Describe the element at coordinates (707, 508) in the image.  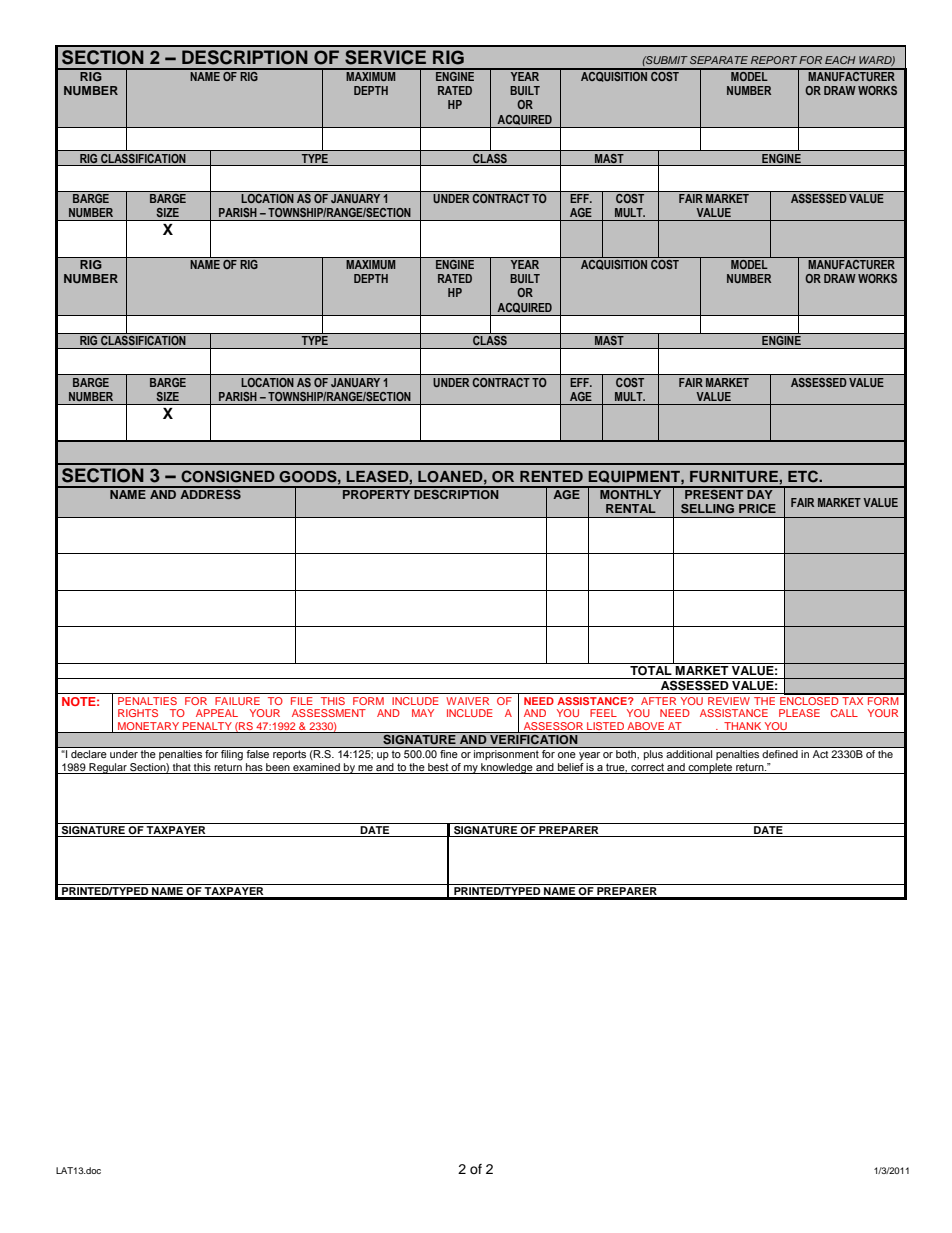
I see `SELLING` at that location.
